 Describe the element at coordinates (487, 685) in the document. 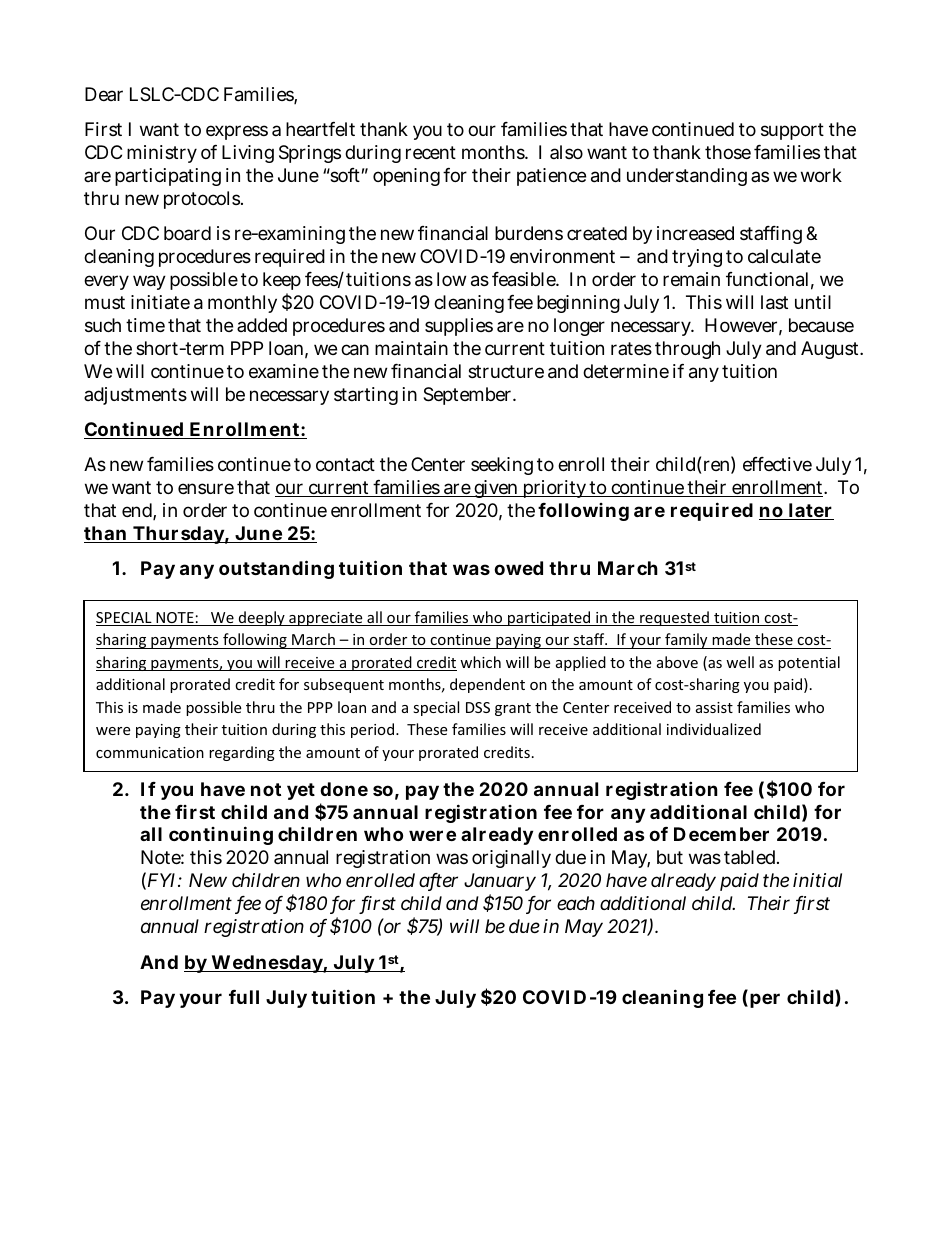

I see `dependent` at that location.
